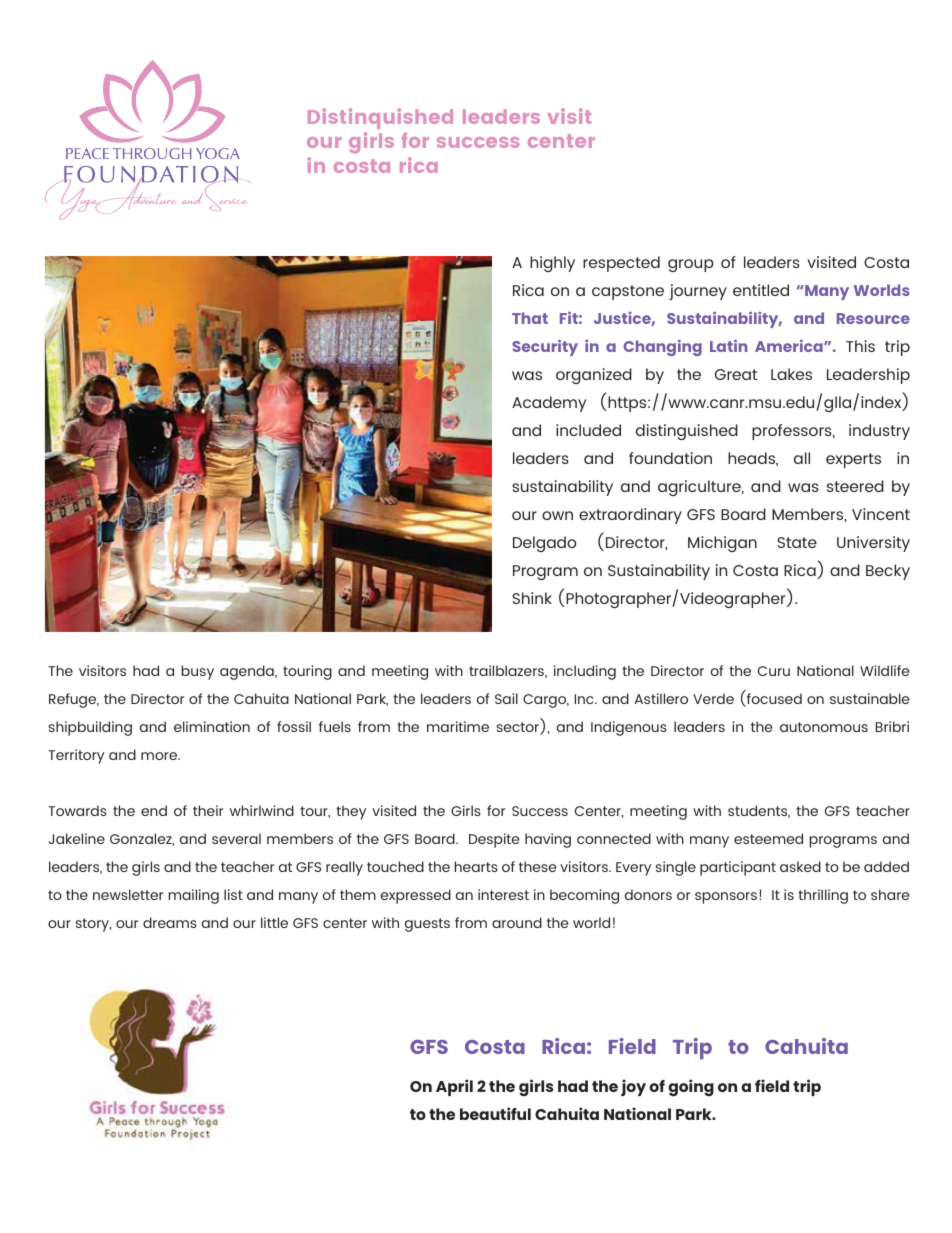 Image resolution: width=952 pixels, height=1233 pixels. What do you see at coordinates (793, 432) in the page?
I see `professors` at bounding box center [793, 432].
